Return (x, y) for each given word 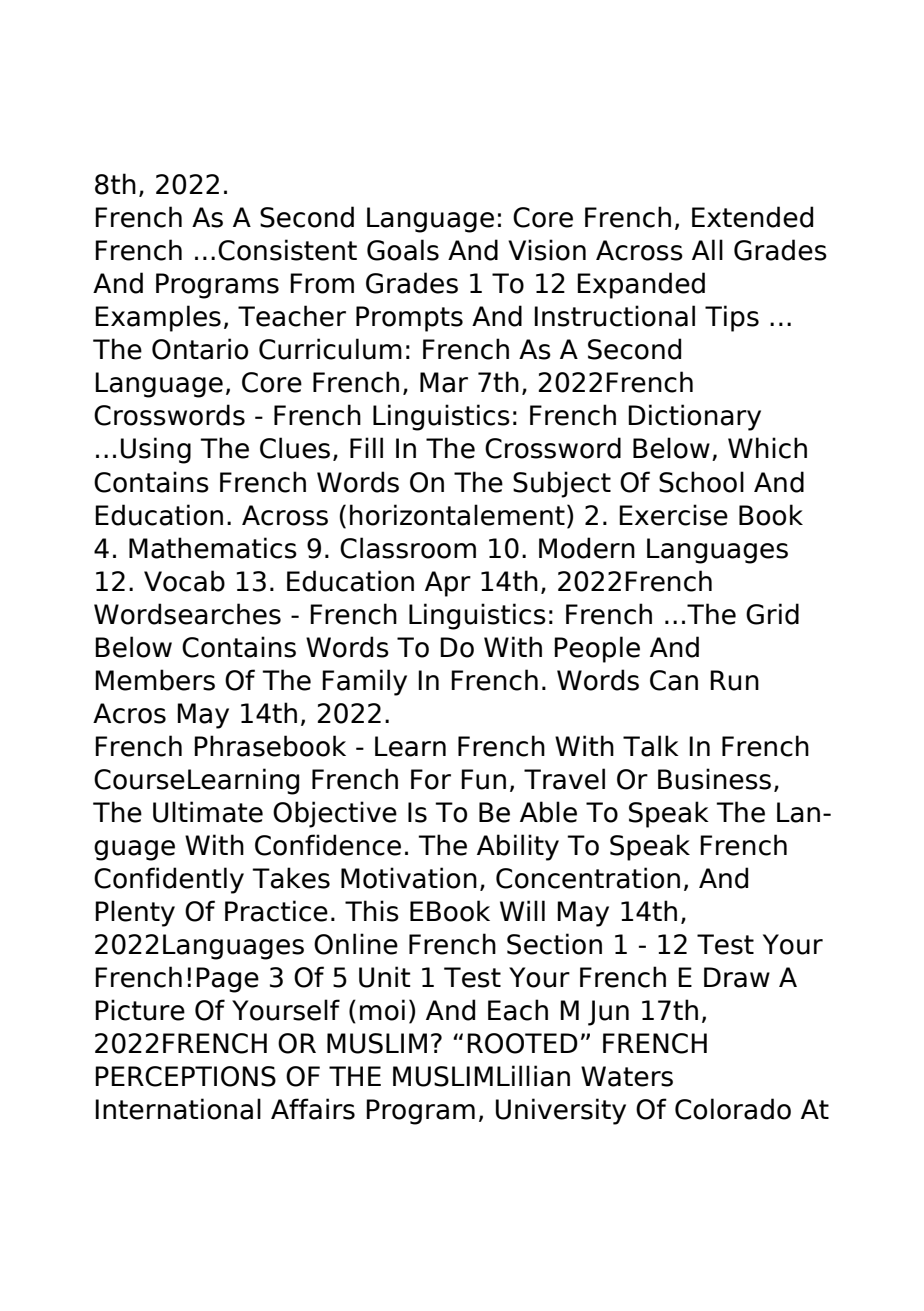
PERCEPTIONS (185, 1076)
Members (155, 680)
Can (674, 680)
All (707, 249)
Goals (403, 250)
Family (364, 682)
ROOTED (522, 1043)
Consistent (287, 250)
